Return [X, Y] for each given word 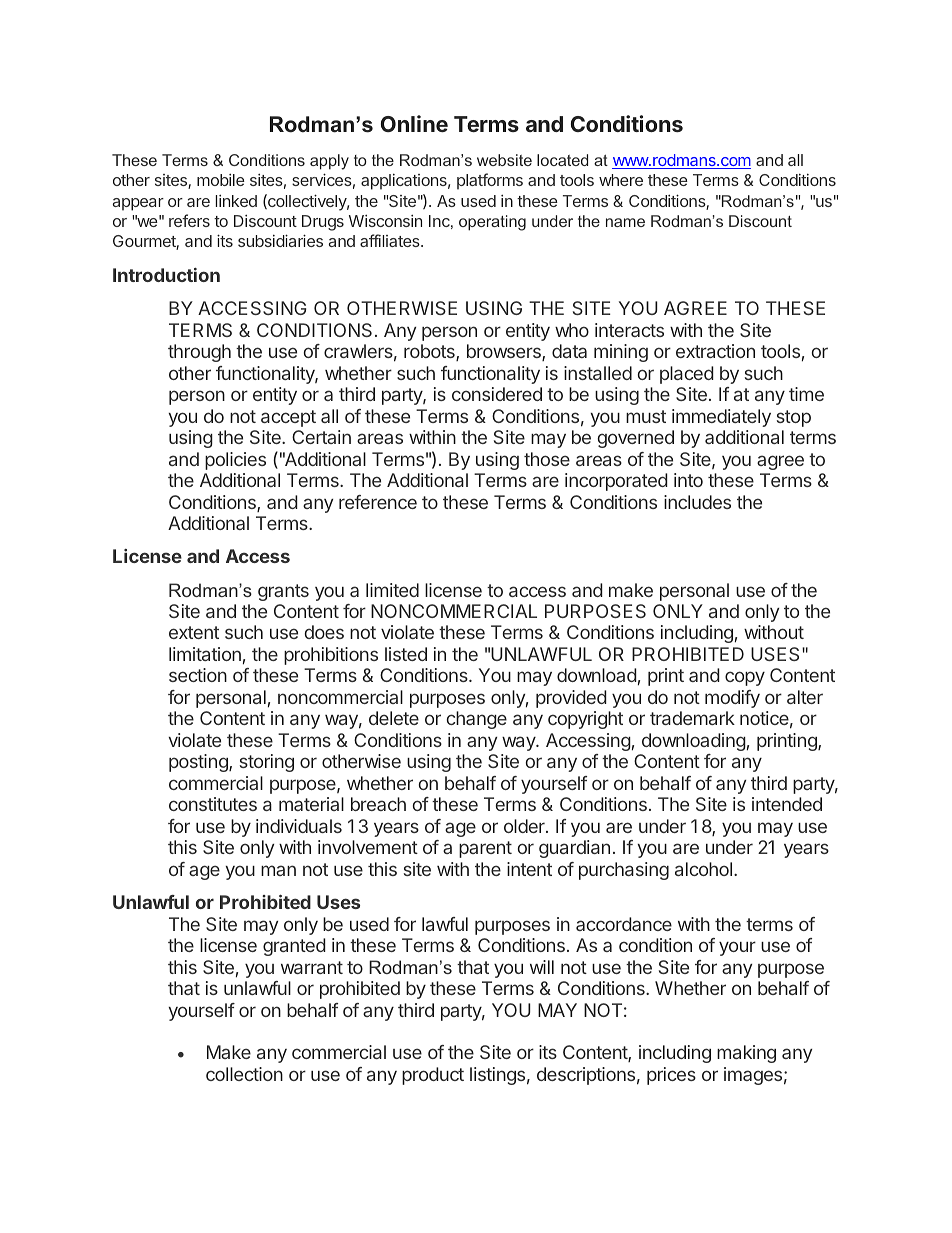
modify [732, 699]
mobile [221, 180]
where [621, 180]
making [746, 1054]
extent [194, 632]
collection [244, 1074]
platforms [490, 181]
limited [392, 590]
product [433, 1076]
